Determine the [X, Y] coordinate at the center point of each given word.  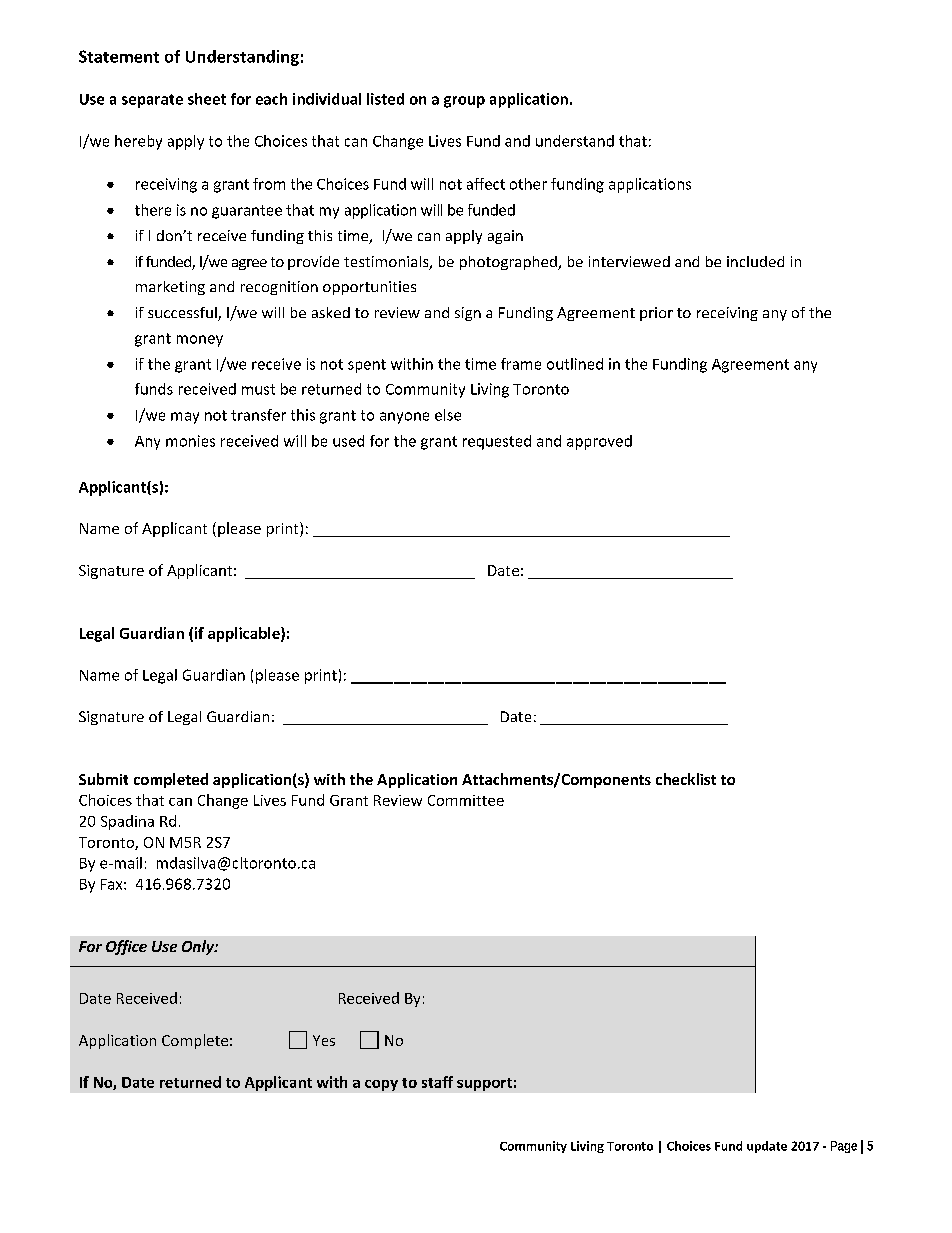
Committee [466, 800]
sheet [207, 99]
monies [190, 441]
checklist [686, 779]
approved [599, 442]
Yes [324, 1040]
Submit [103, 779]
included [755, 261]
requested [497, 442]
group [464, 102]
